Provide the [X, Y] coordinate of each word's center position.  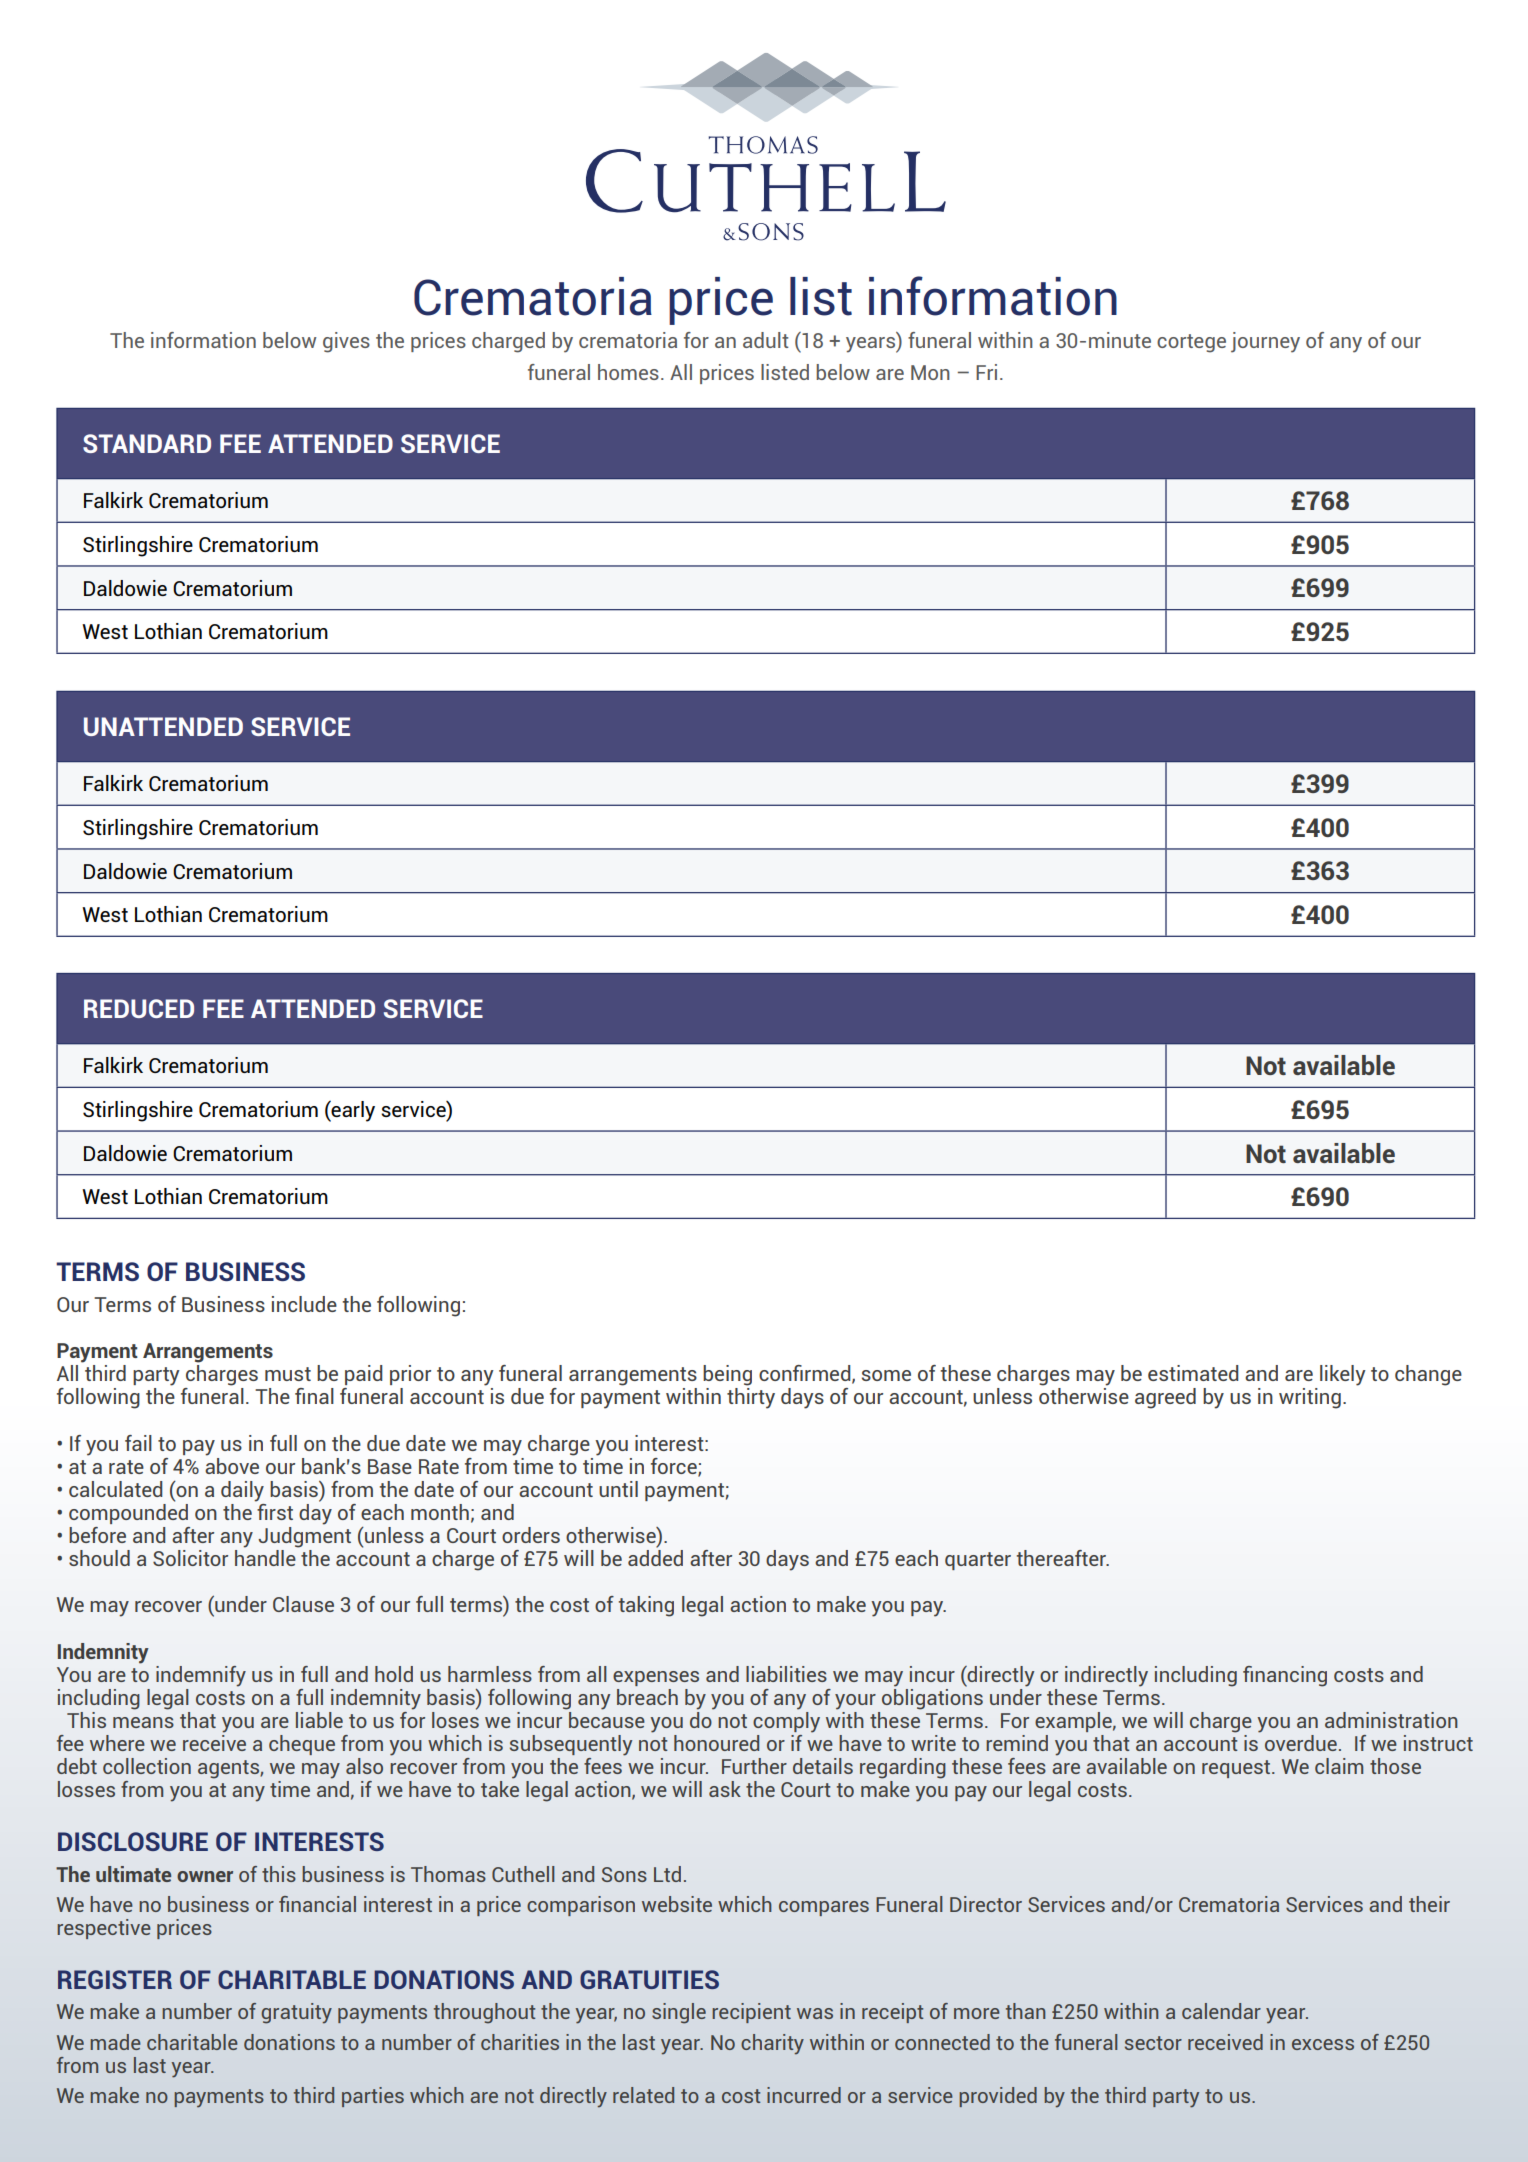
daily [242, 1491]
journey [1265, 342]
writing [1310, 1398]
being [727, 1375]
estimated [1193, 1373]
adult [766, 340]
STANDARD [147, 443]
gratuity [296, 2013]
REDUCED [139, 1008]
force [675, 1467]
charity [772, 2044]
